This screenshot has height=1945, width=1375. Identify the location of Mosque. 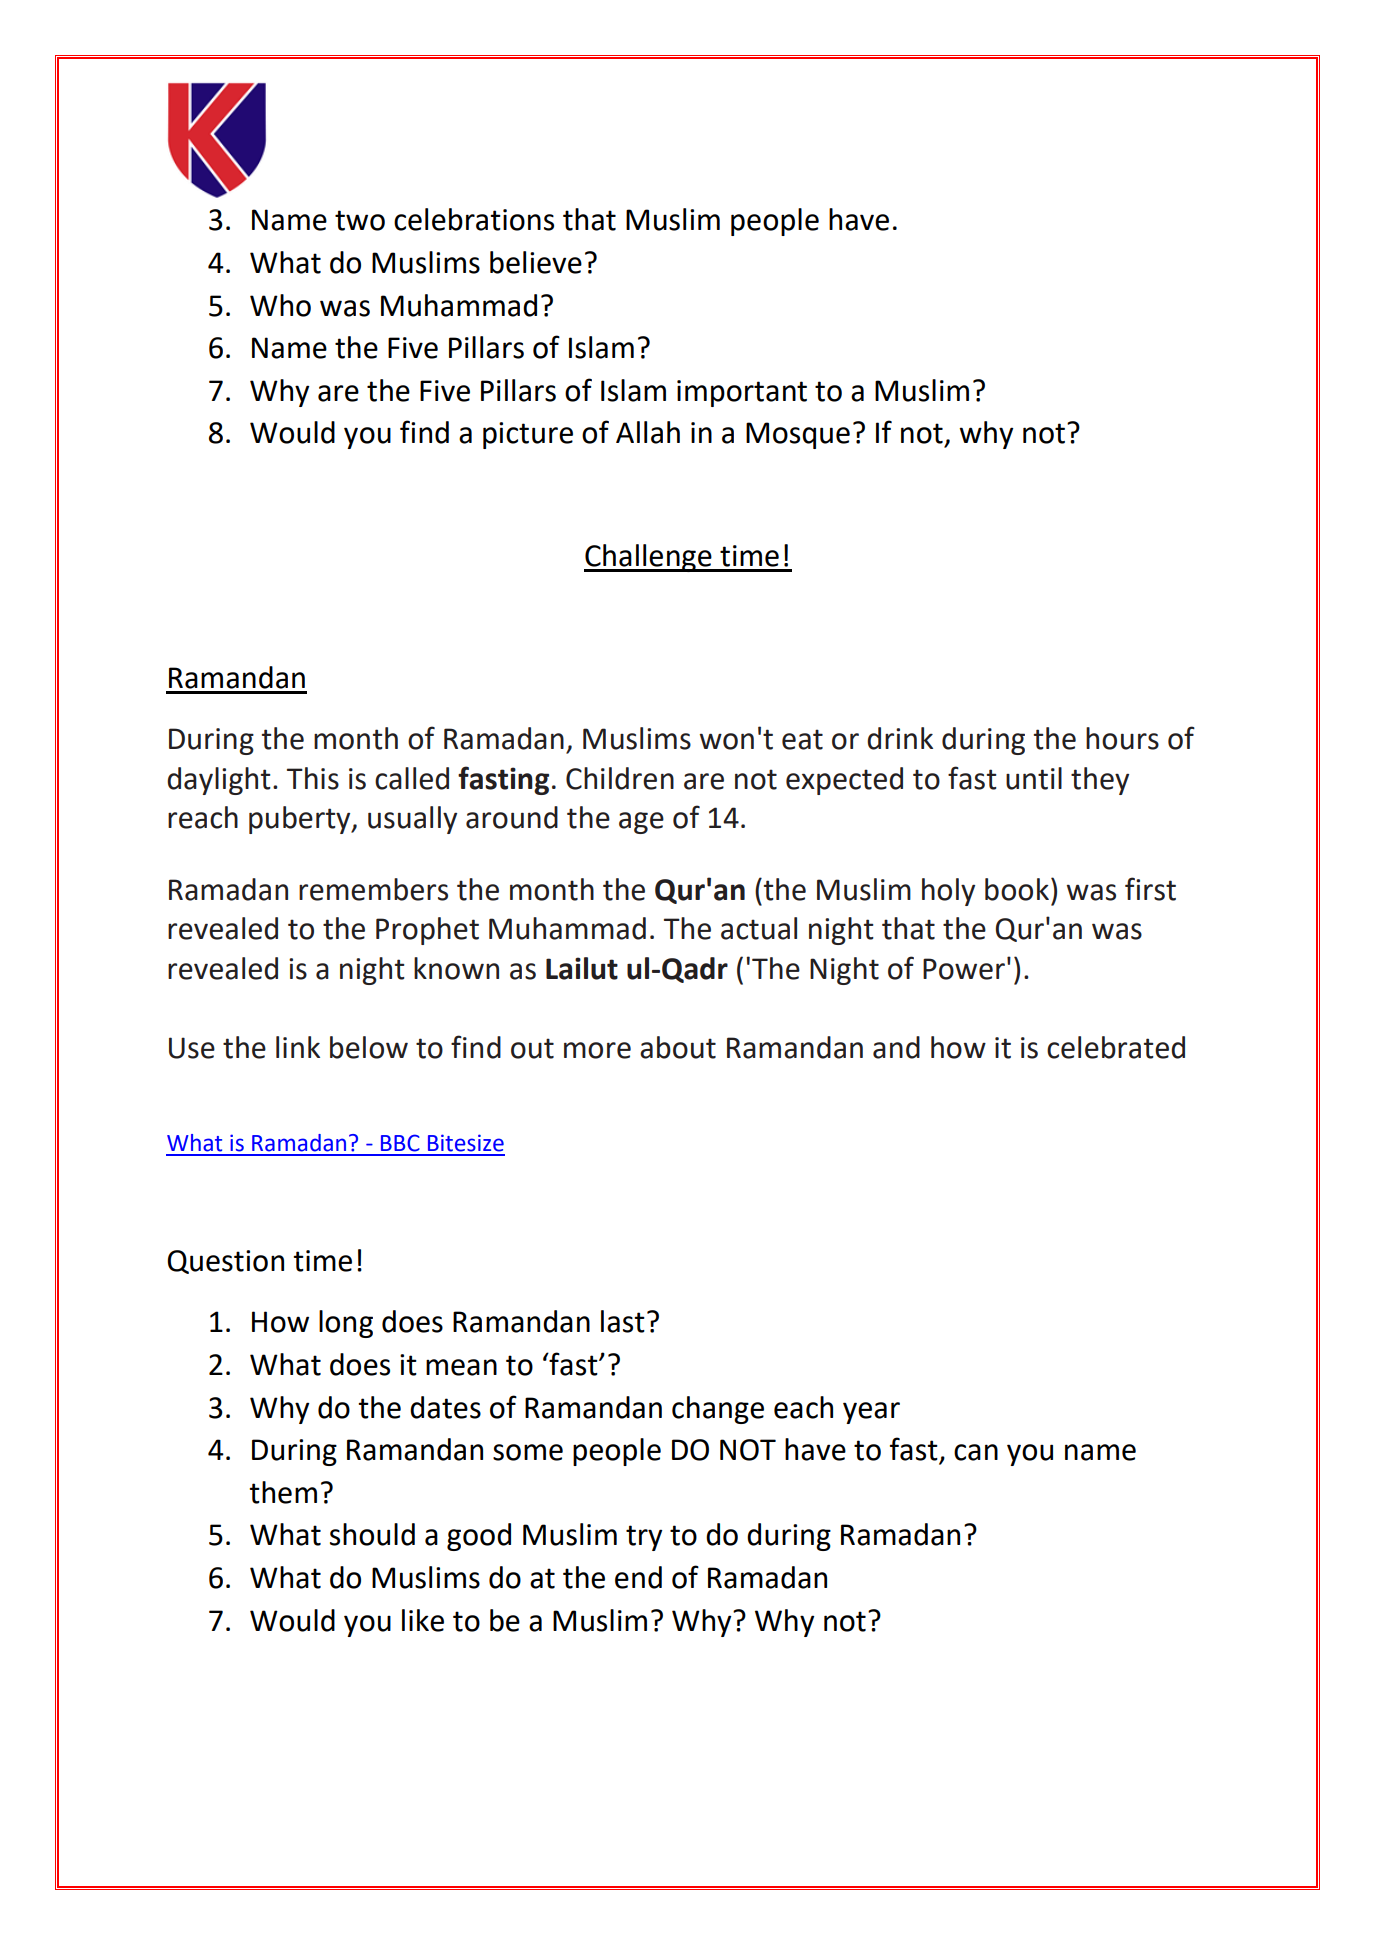
(798, 435).
